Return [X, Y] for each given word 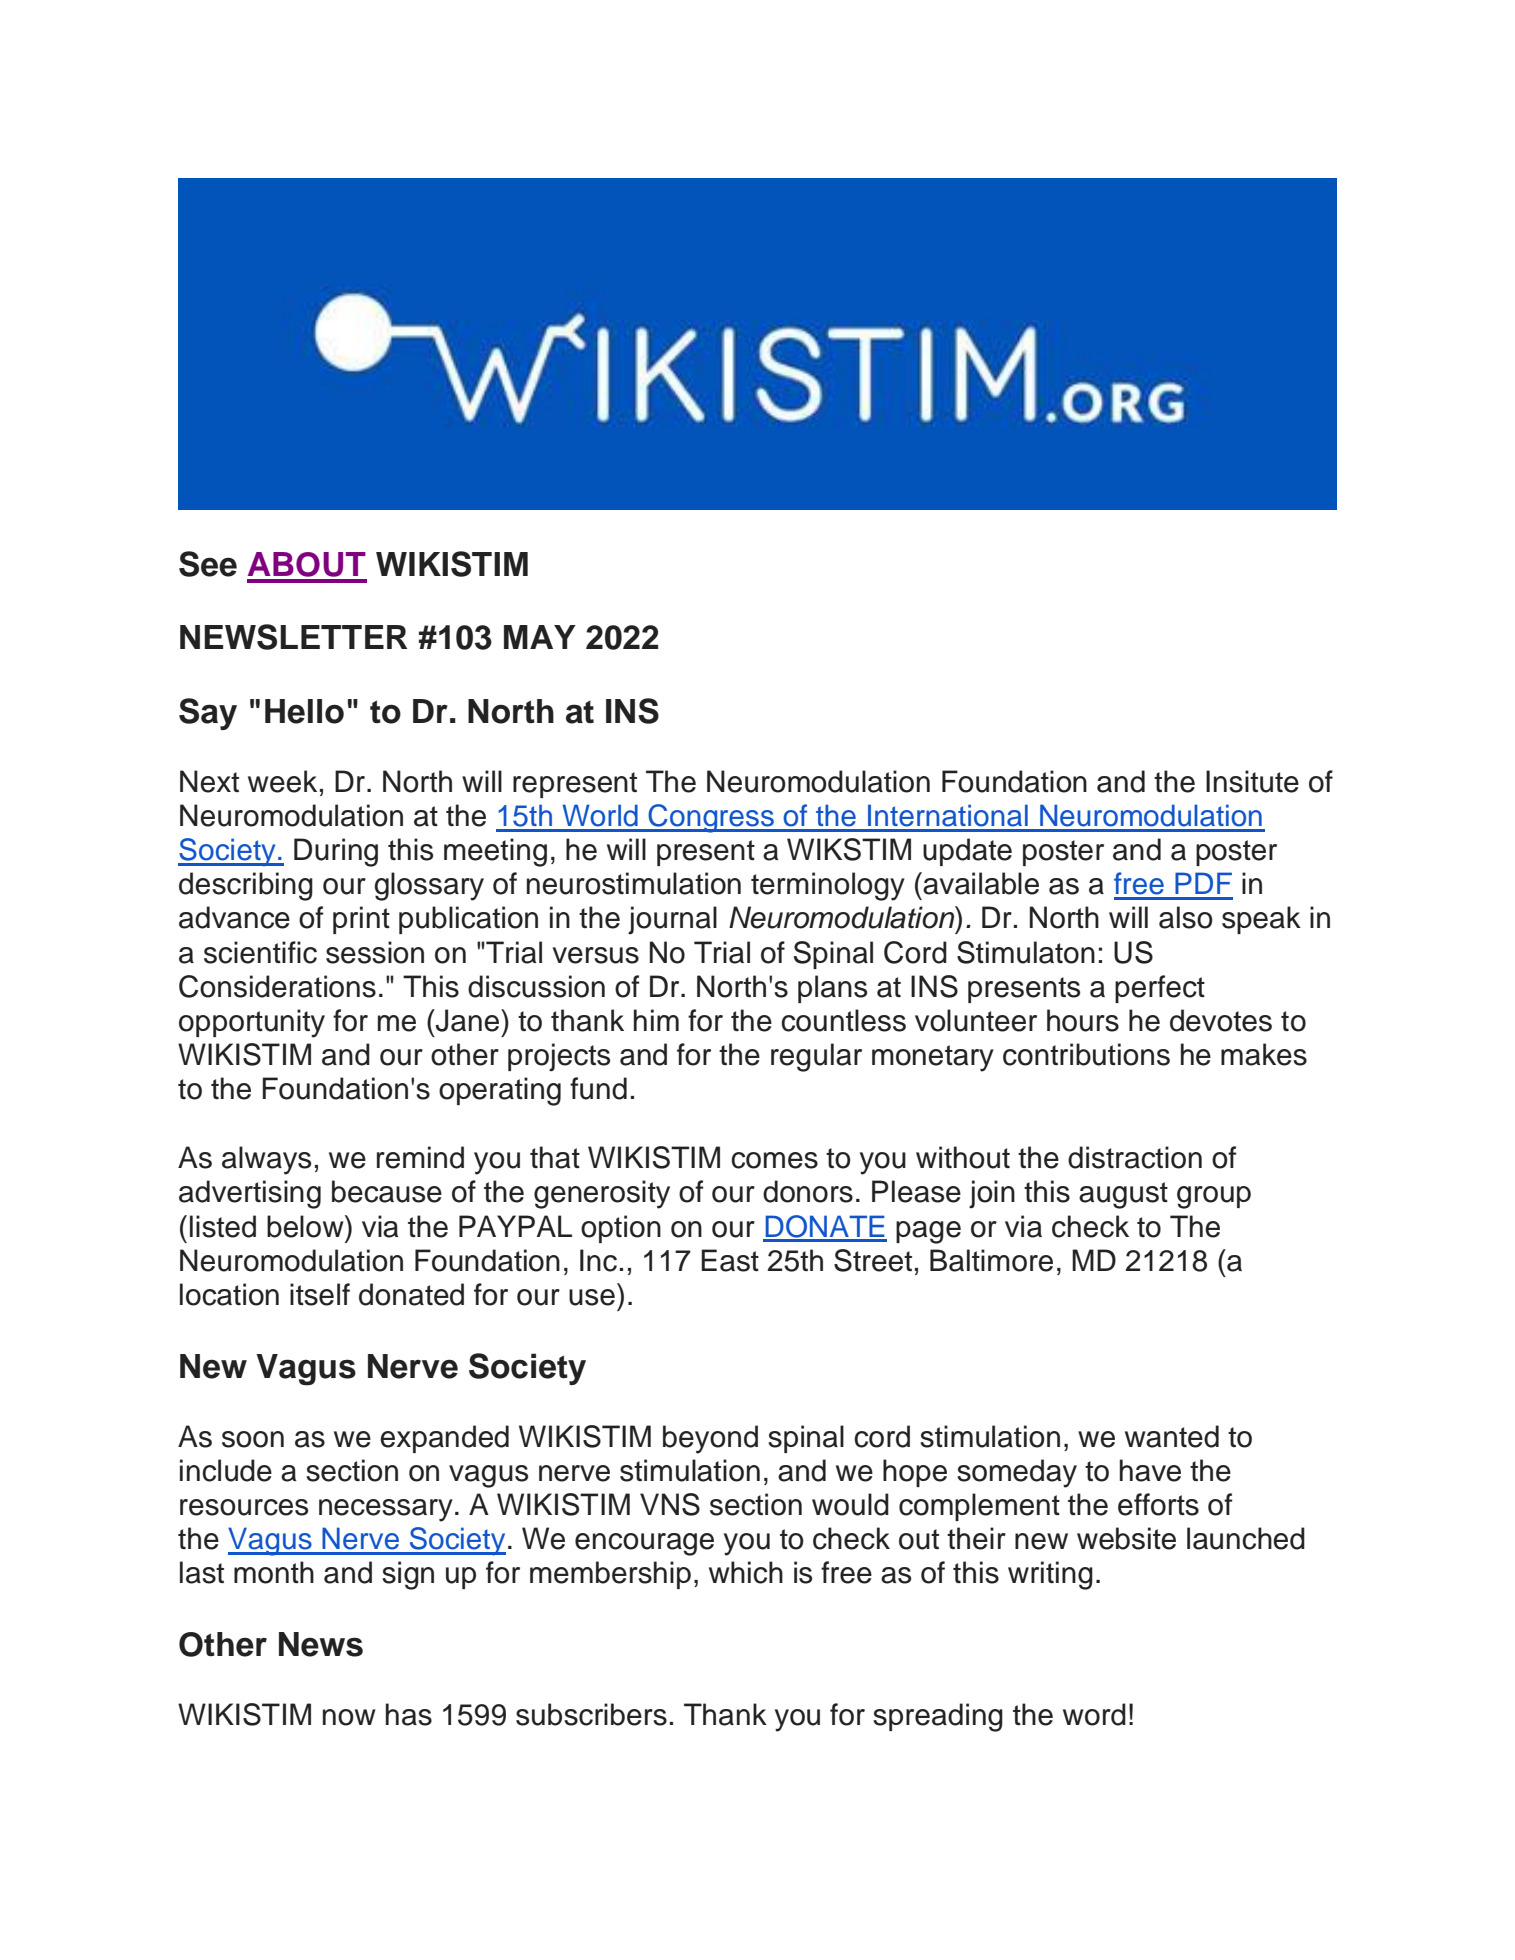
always [266, 1160]
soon [253, 1439]
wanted [1172, 1436]
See [208, 564]
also [1186, 917]
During [336, 852]
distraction [1135, 1157]
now [349, 1717]
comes [774, 1160]
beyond [710, 1439]
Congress [711, 818]
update [967, 852]
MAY [540, 637]
